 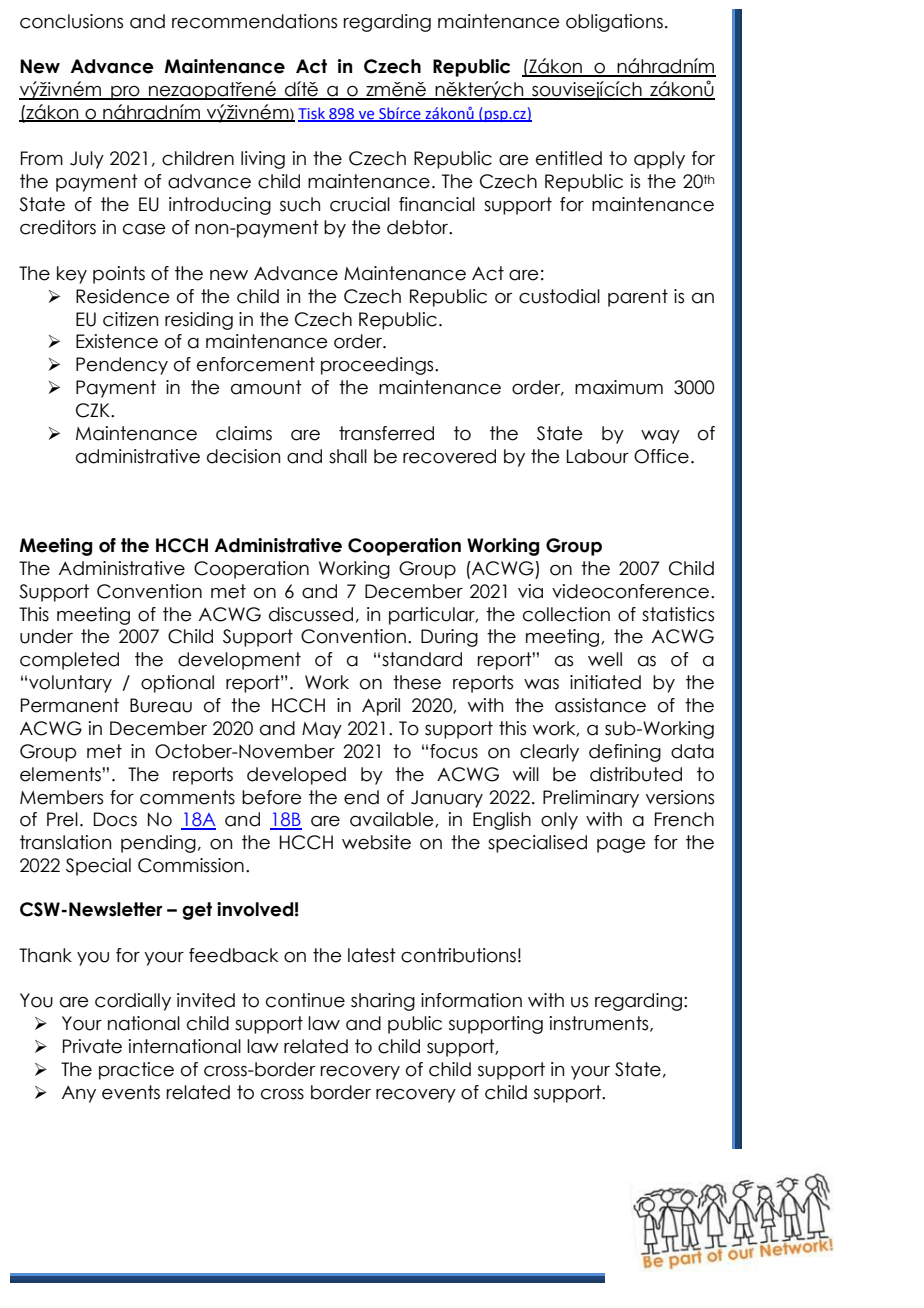 I want to click on collection, so click(x=566, y=614).
